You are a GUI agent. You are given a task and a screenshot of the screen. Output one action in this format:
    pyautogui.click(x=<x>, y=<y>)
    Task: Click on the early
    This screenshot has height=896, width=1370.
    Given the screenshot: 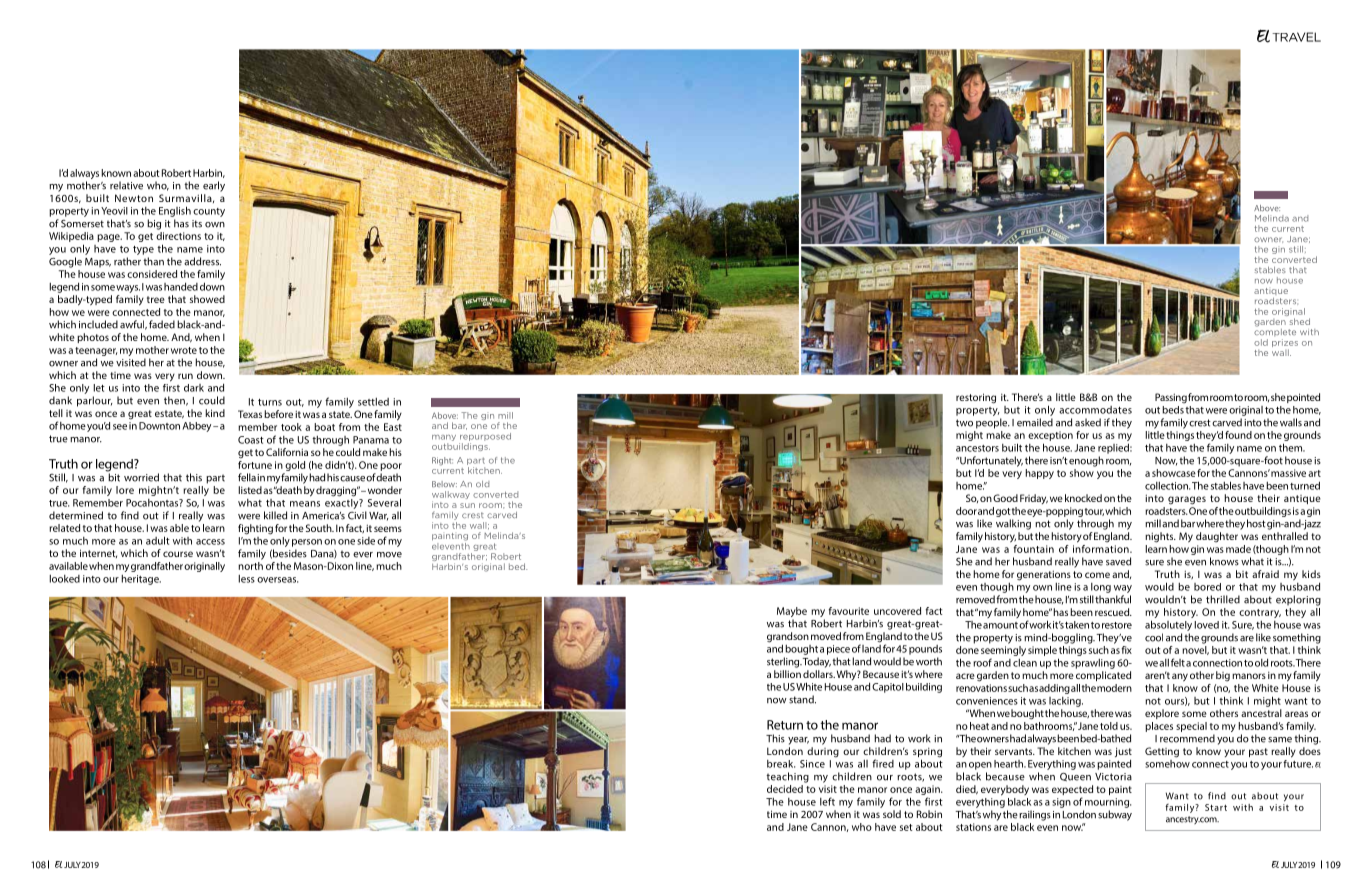 What is the action you would take?
    pyautogui.click(x=214, y=186)
